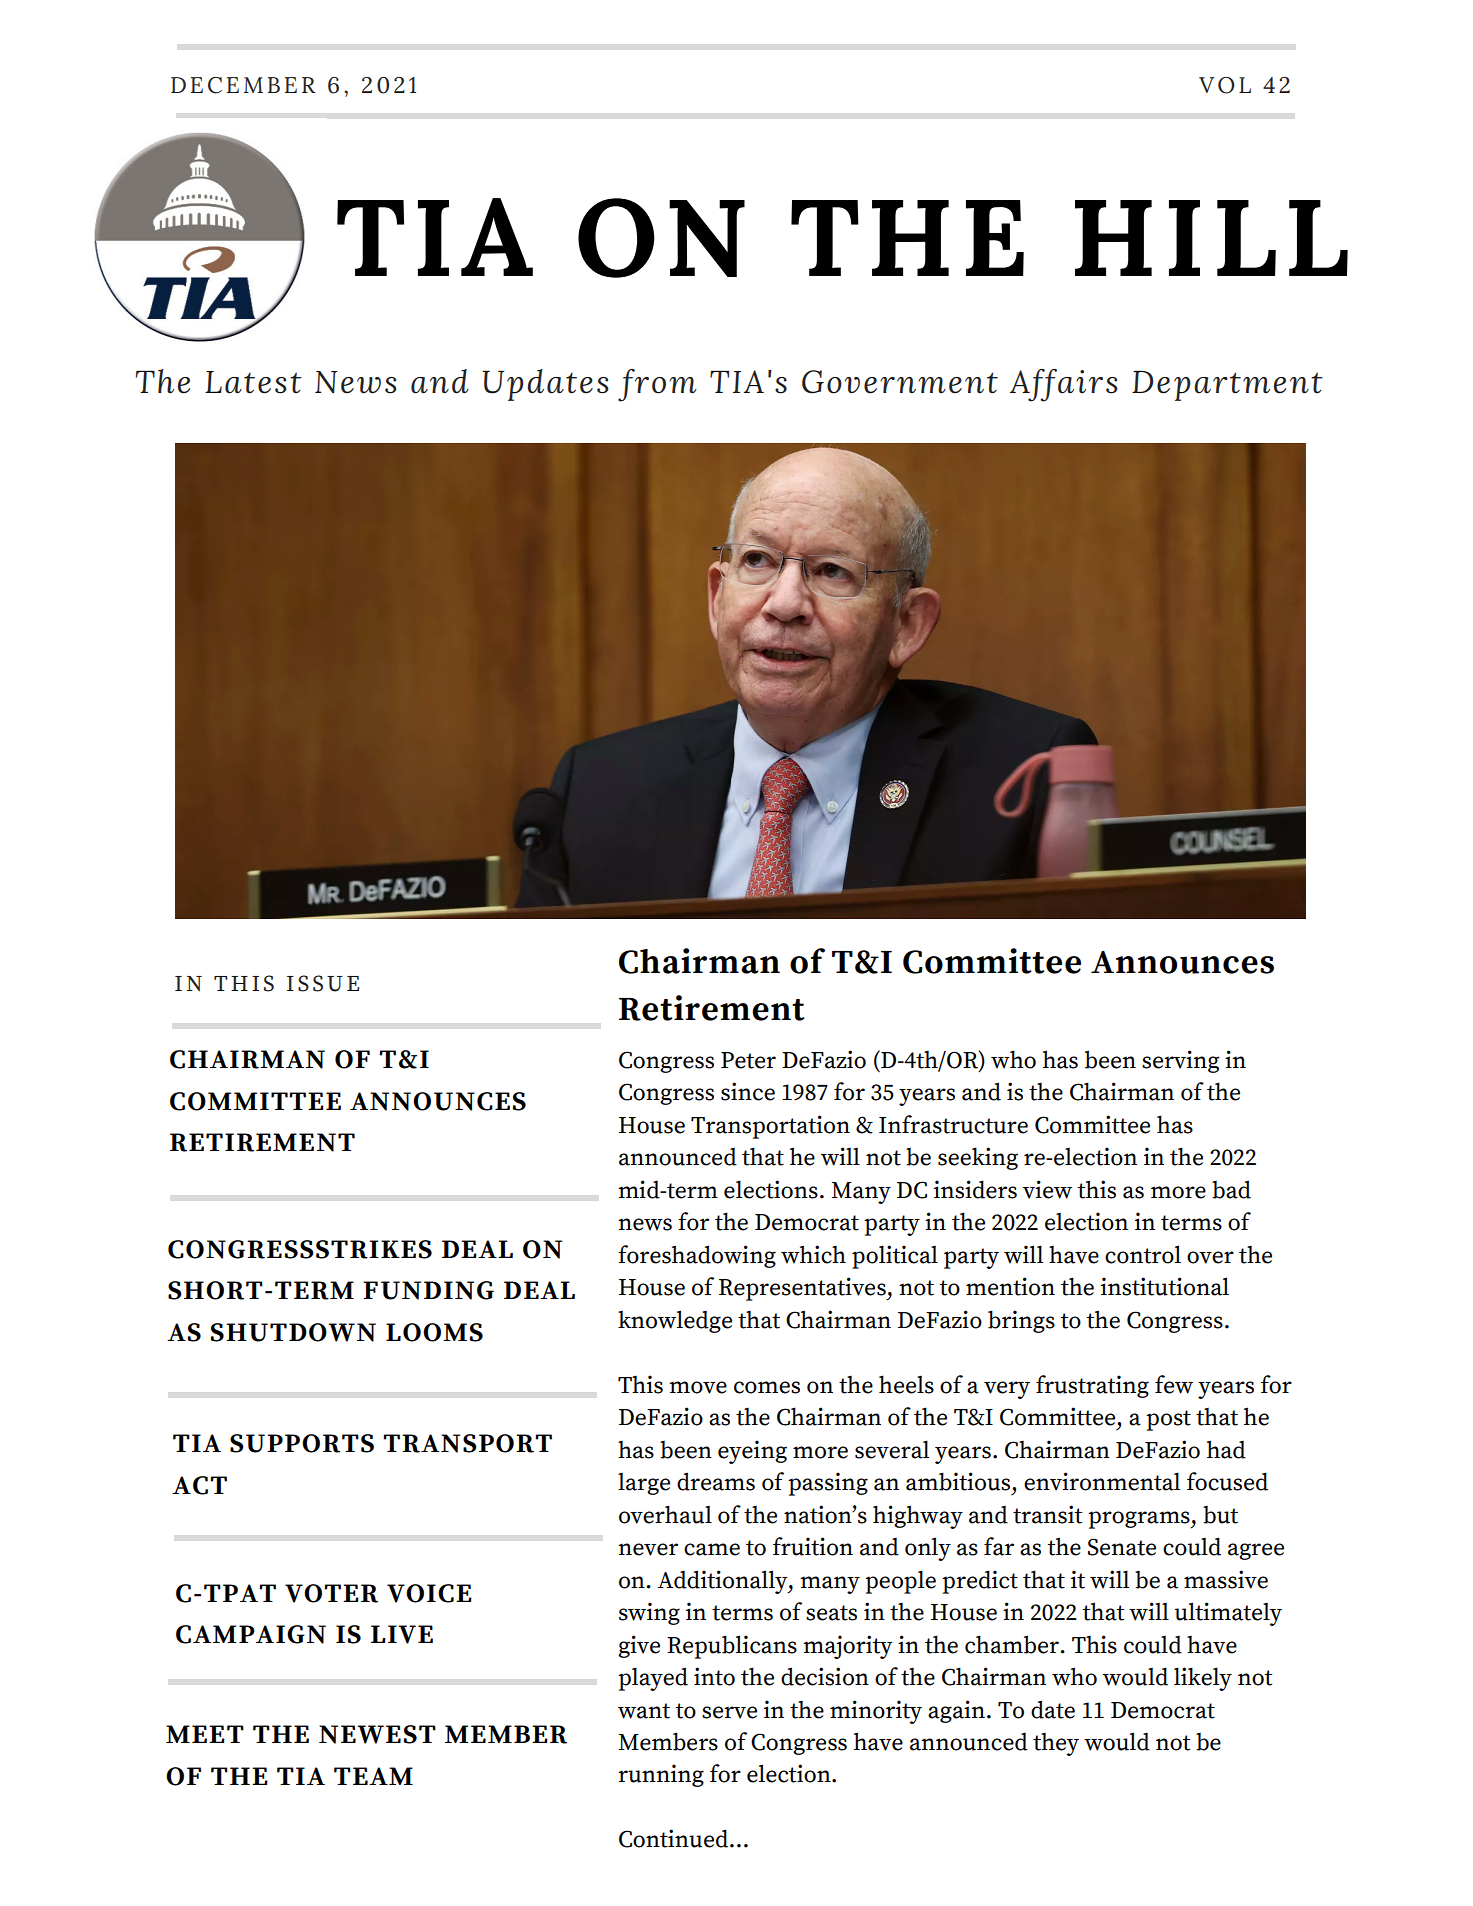  What do you see at coordinates (1225, 85) in the document?
I see `VOL` at bounding box center [1225, 85].
